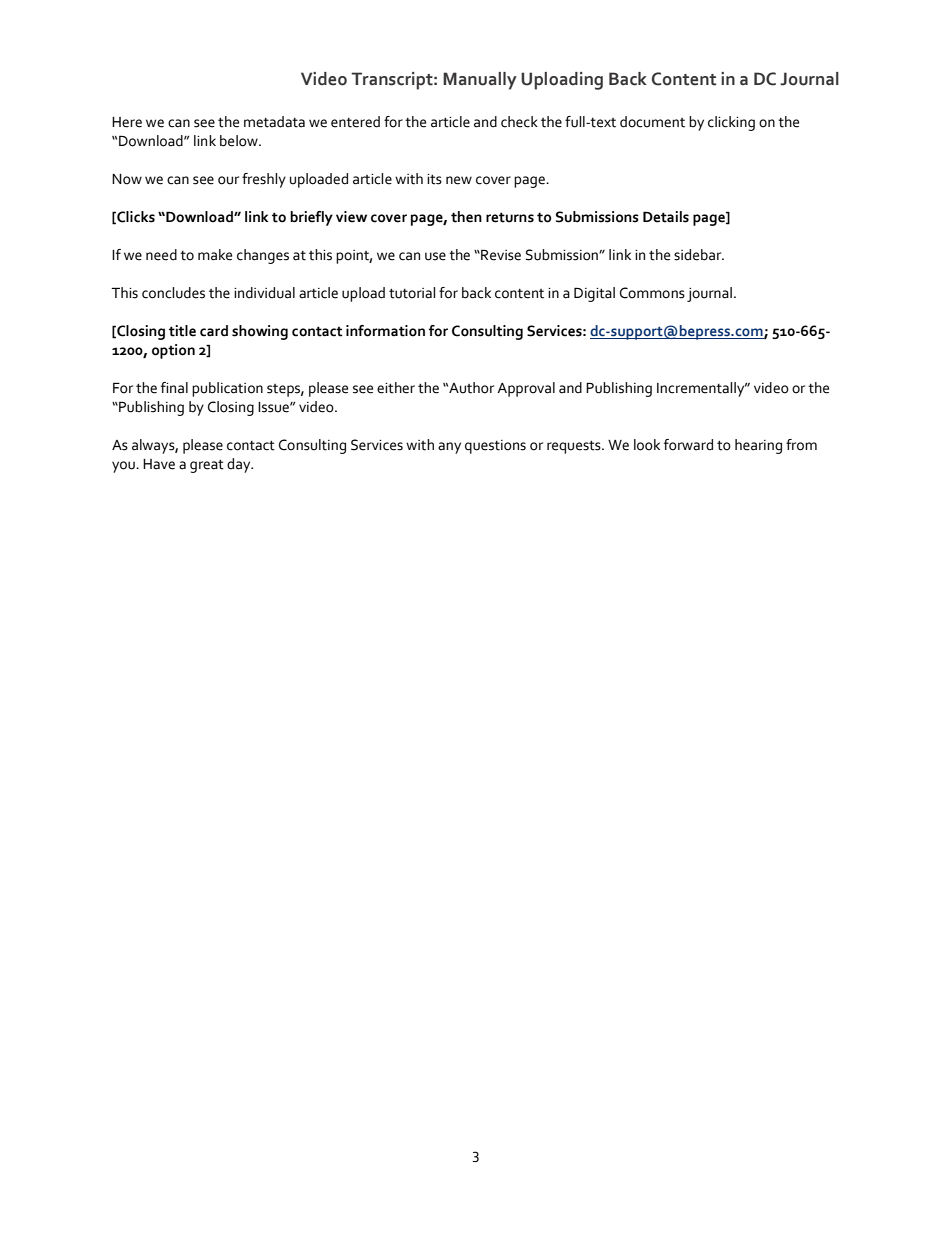 This document has height=1233, width=952. What do you see at coordinates (385, 331) in the document?
I see `information` at bounding box center [385, 331].
